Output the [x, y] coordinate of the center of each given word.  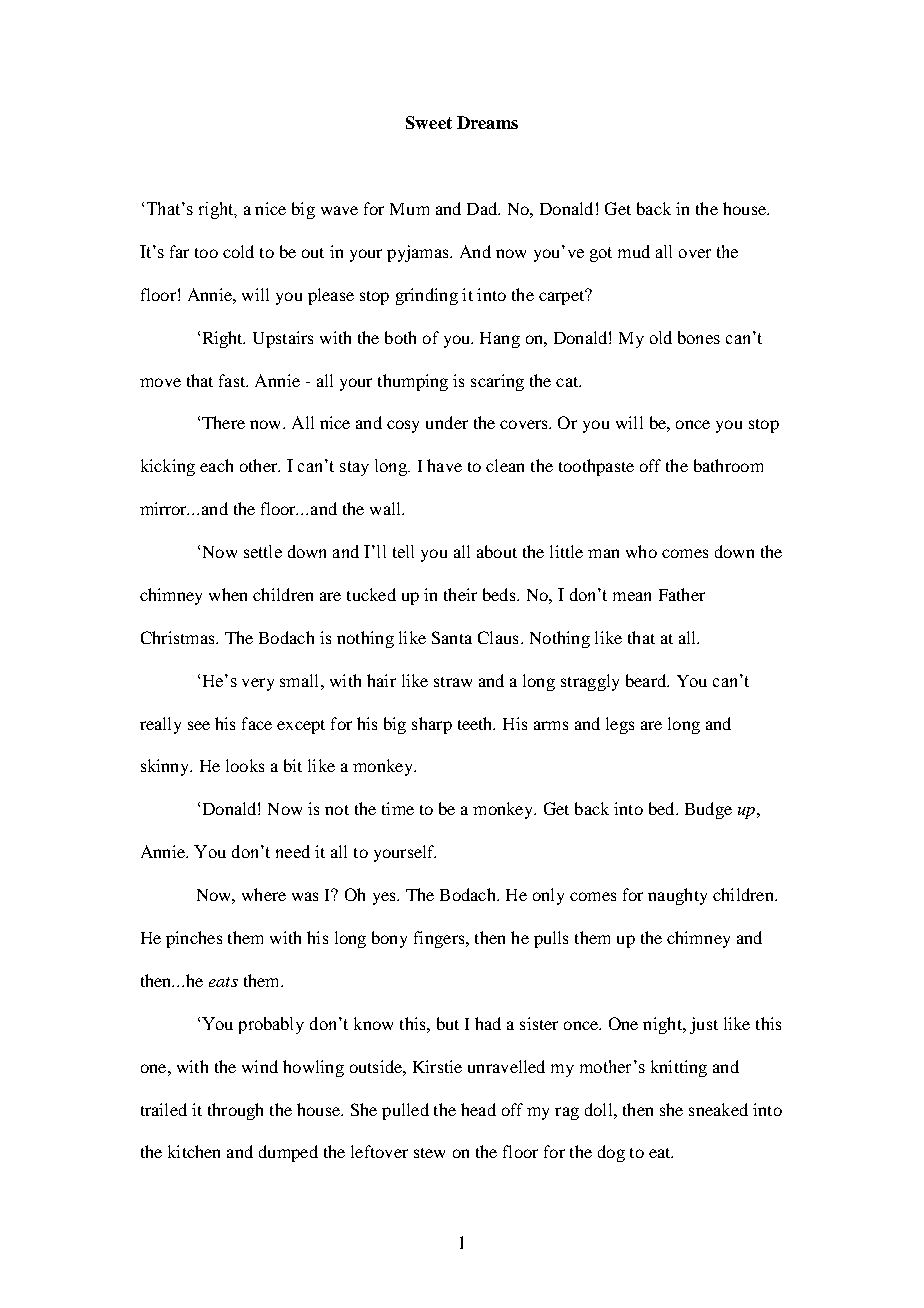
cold [238, 251]
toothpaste [596, 467]
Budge [708, 810]
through [235, 1111]
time [398, 808]
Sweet [429, 122]
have [444, 465]
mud [634, 251]
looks [245, 765]
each [216, 465]
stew [429, 1153]
